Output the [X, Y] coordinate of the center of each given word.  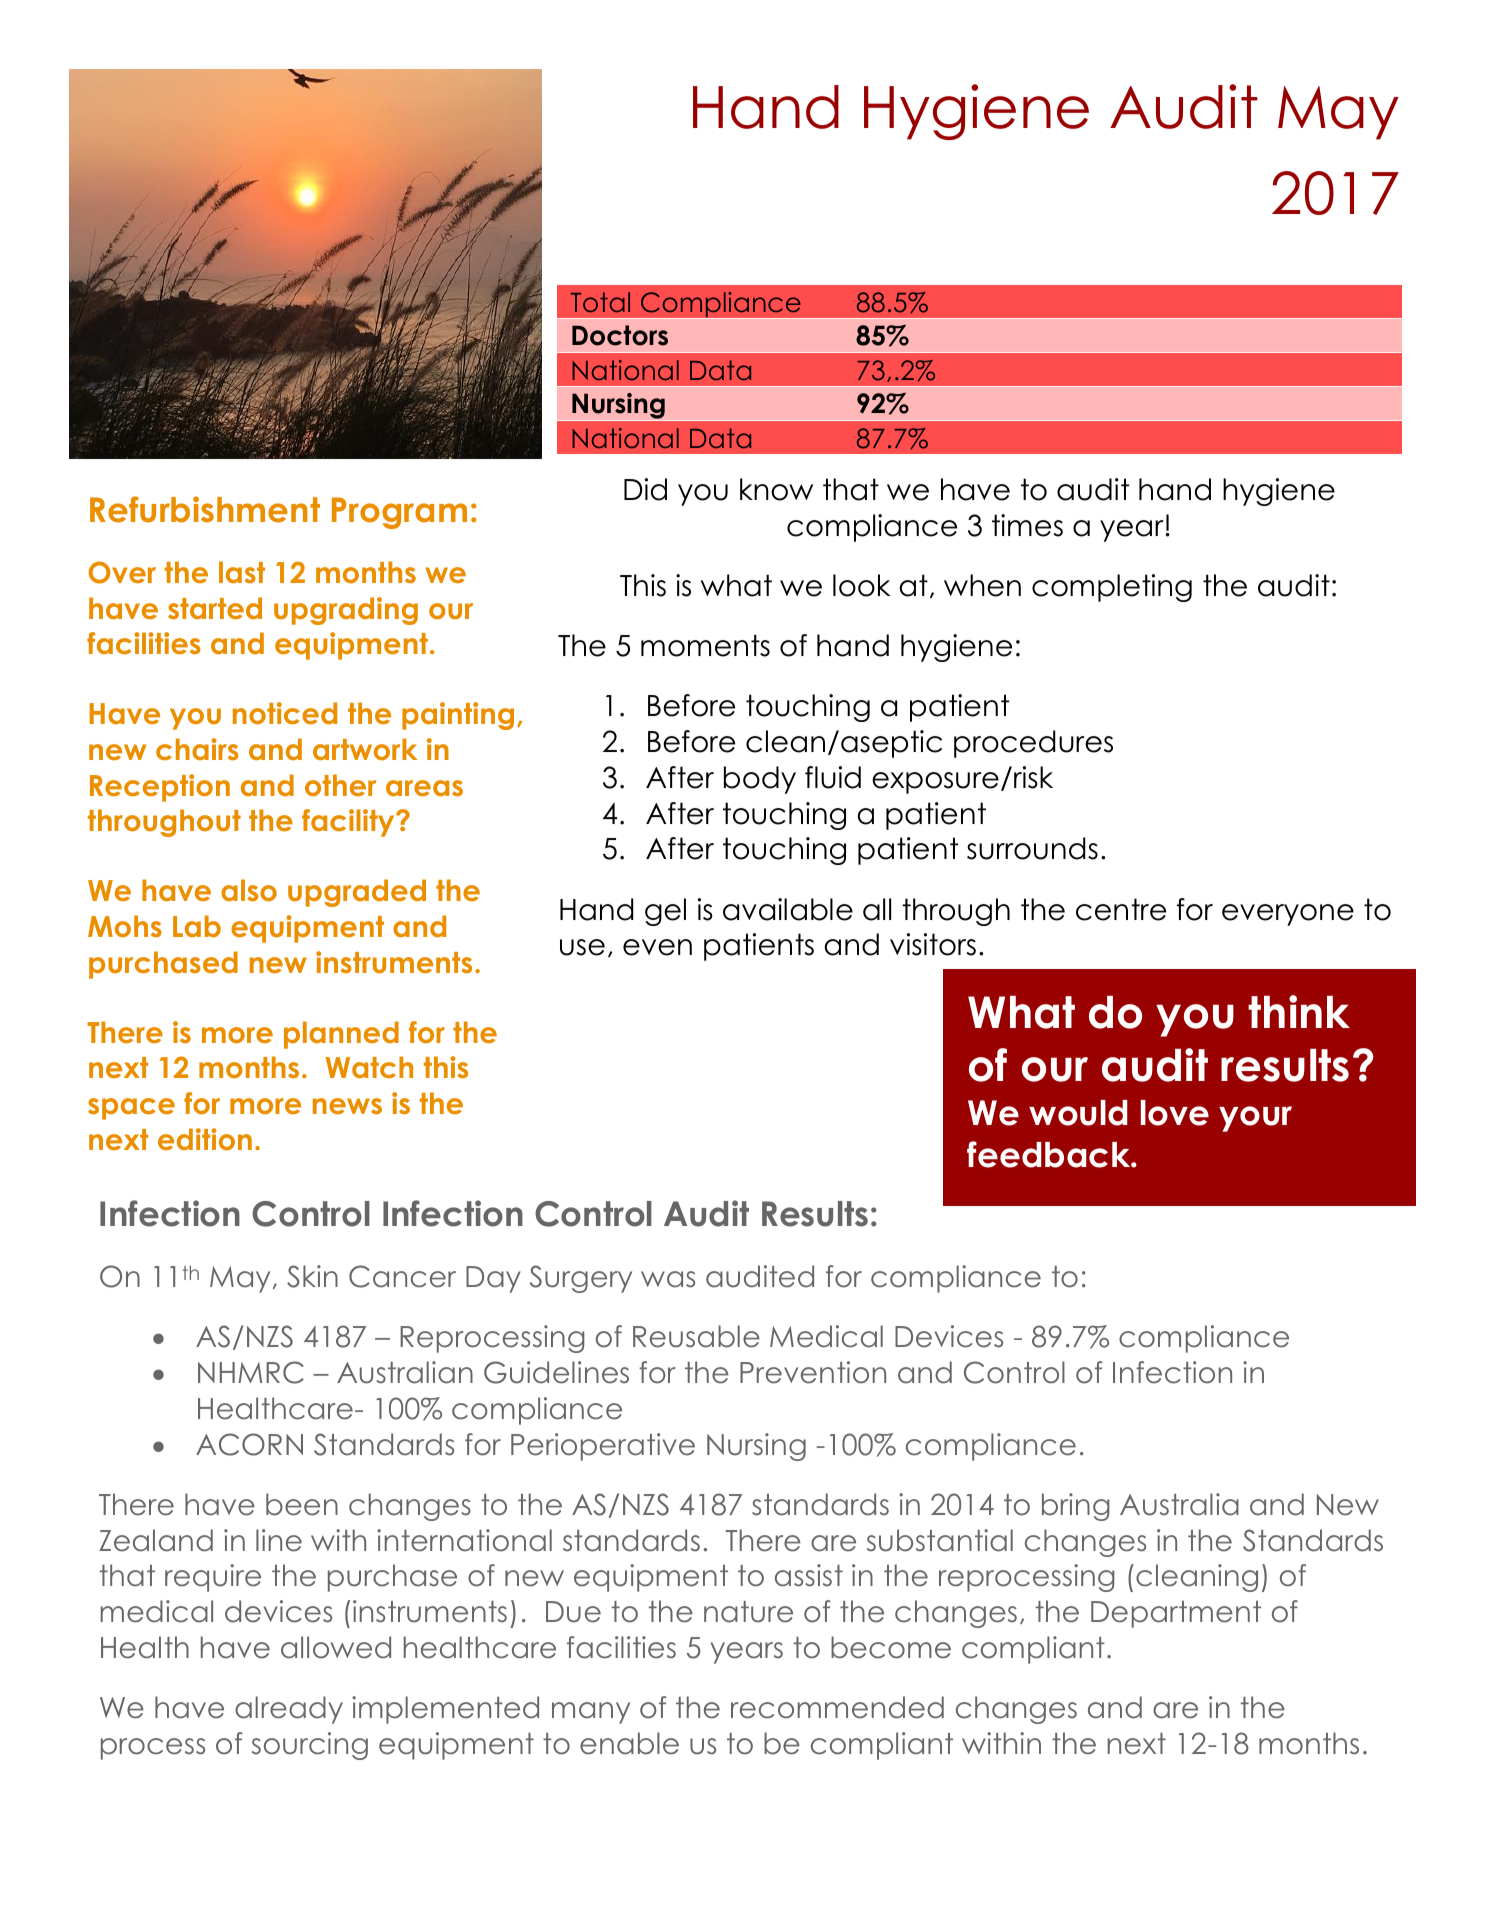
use [582, 947]
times [1027, 525]
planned [341, 1035]
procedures [1033, 744]
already [289, 1710]
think [1299, 1011]
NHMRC [251, 1372]
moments [705, 645]
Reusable [696, 1336]
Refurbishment [205, 509]
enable [629, 1743]
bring [1075, 1507]
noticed [285, 713]
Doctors [620, 335]
